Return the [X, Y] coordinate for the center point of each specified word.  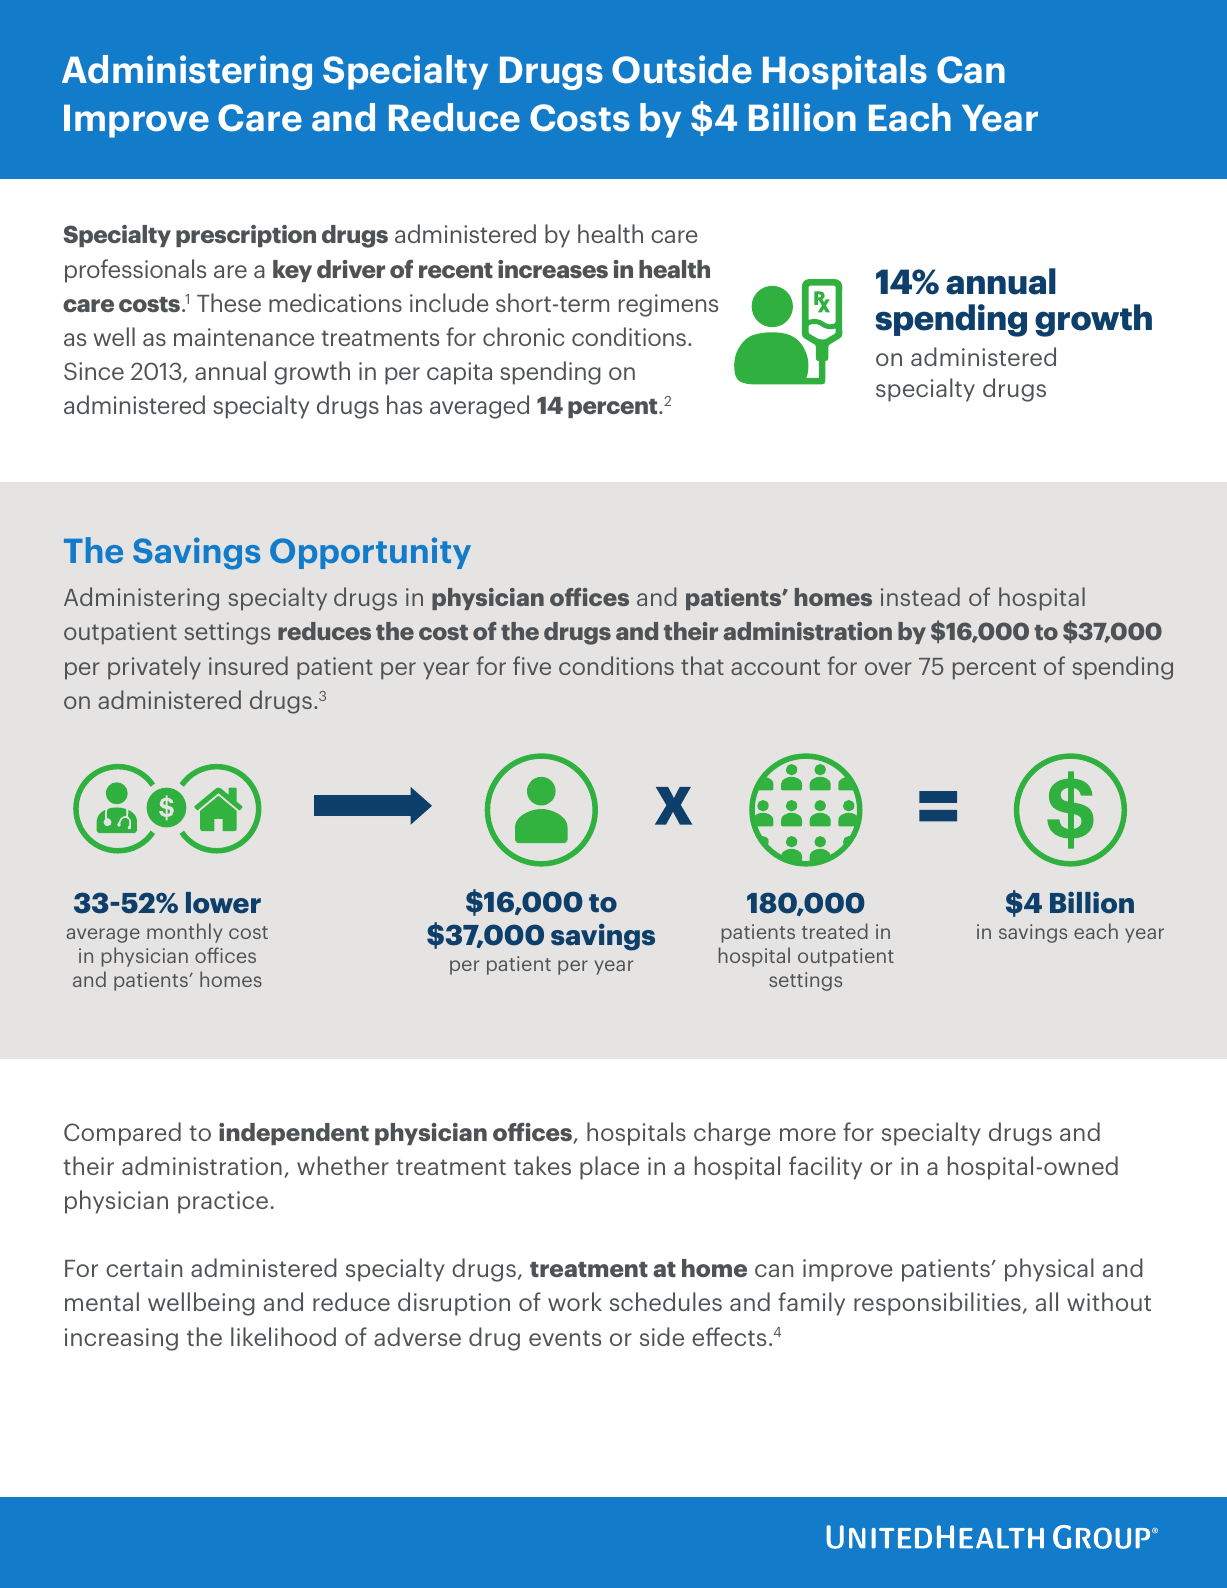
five [532, 665]
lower [223, 903]
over [888, 668]
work [575, 1301]
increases [553, 269]
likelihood [283, 1336]
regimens [668, 305]
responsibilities [937, 1304]
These [229, 302]
